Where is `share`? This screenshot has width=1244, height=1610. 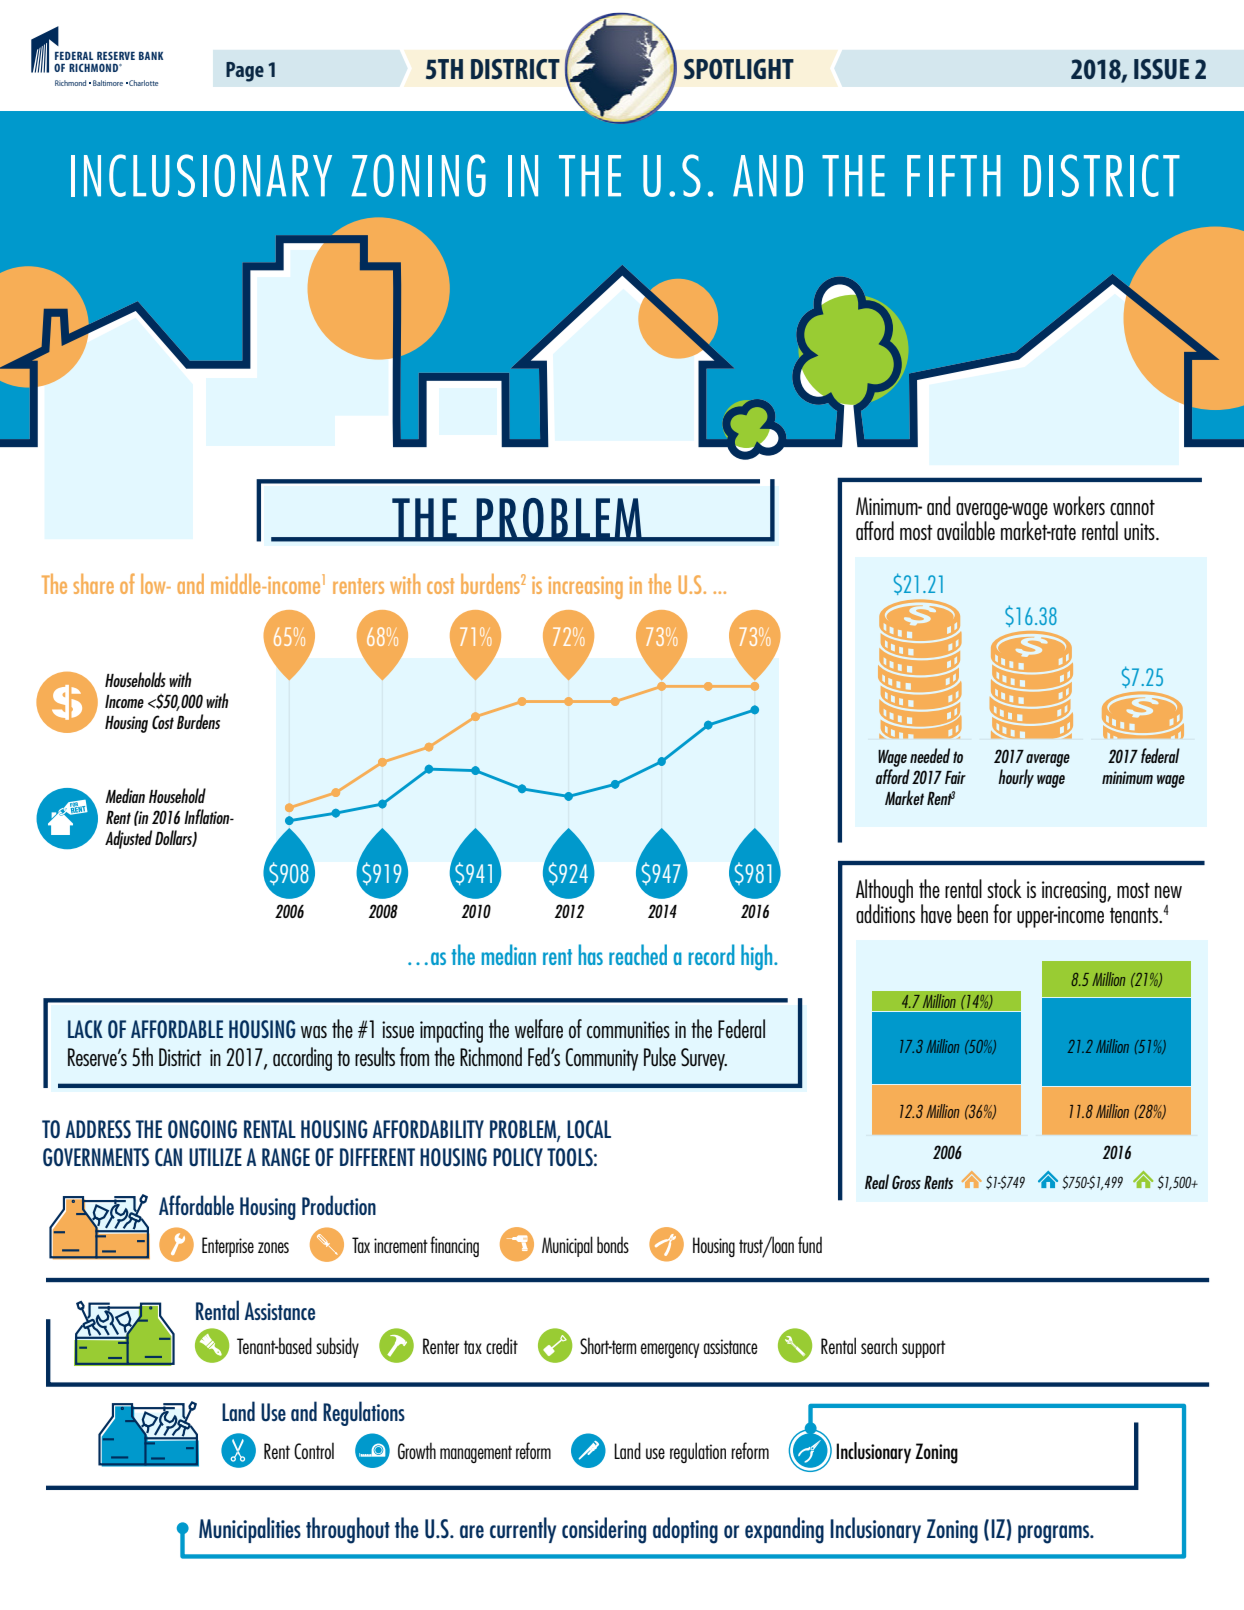 share is located at coordinates (93, 584).
